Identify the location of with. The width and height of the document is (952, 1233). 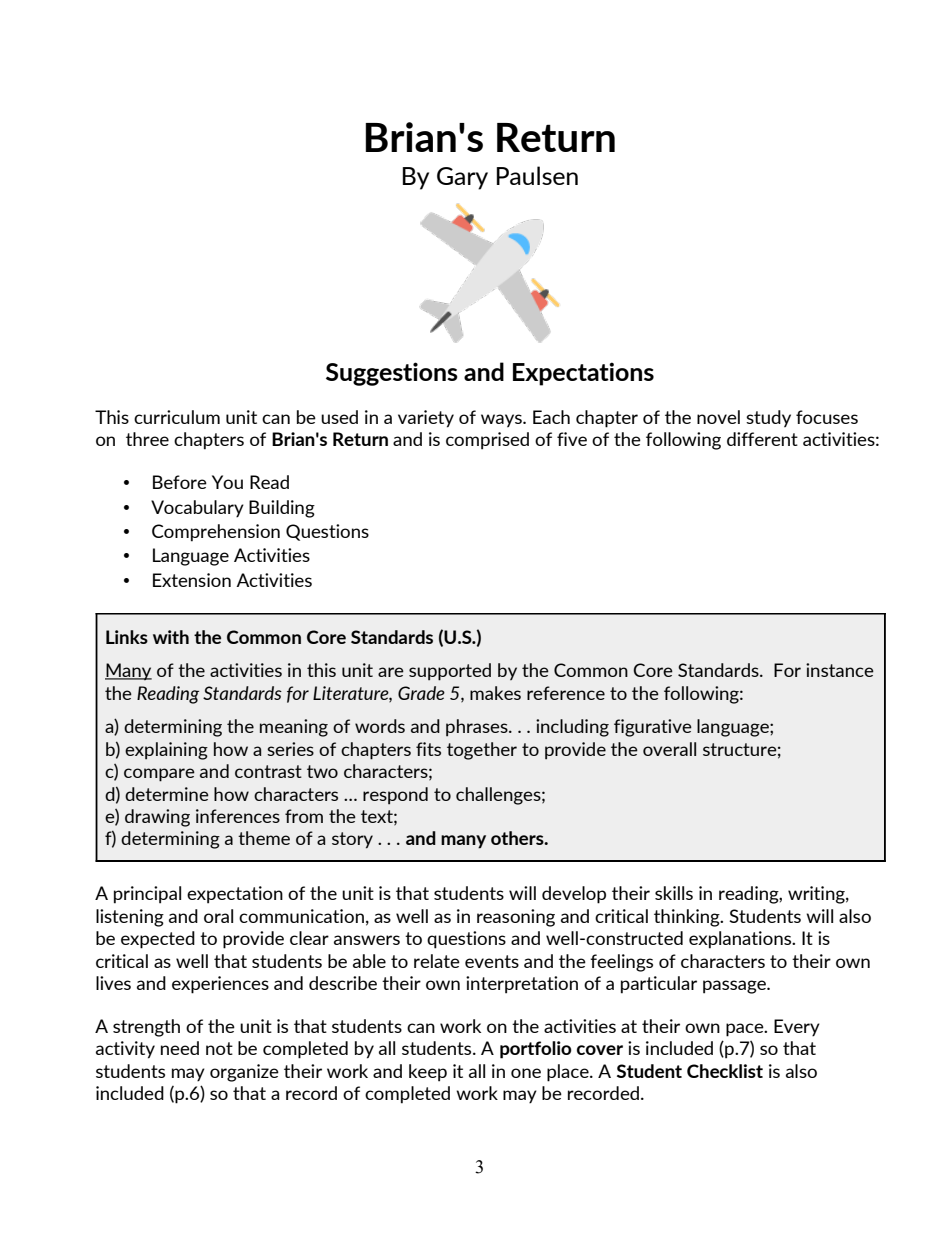
(171, 637).
